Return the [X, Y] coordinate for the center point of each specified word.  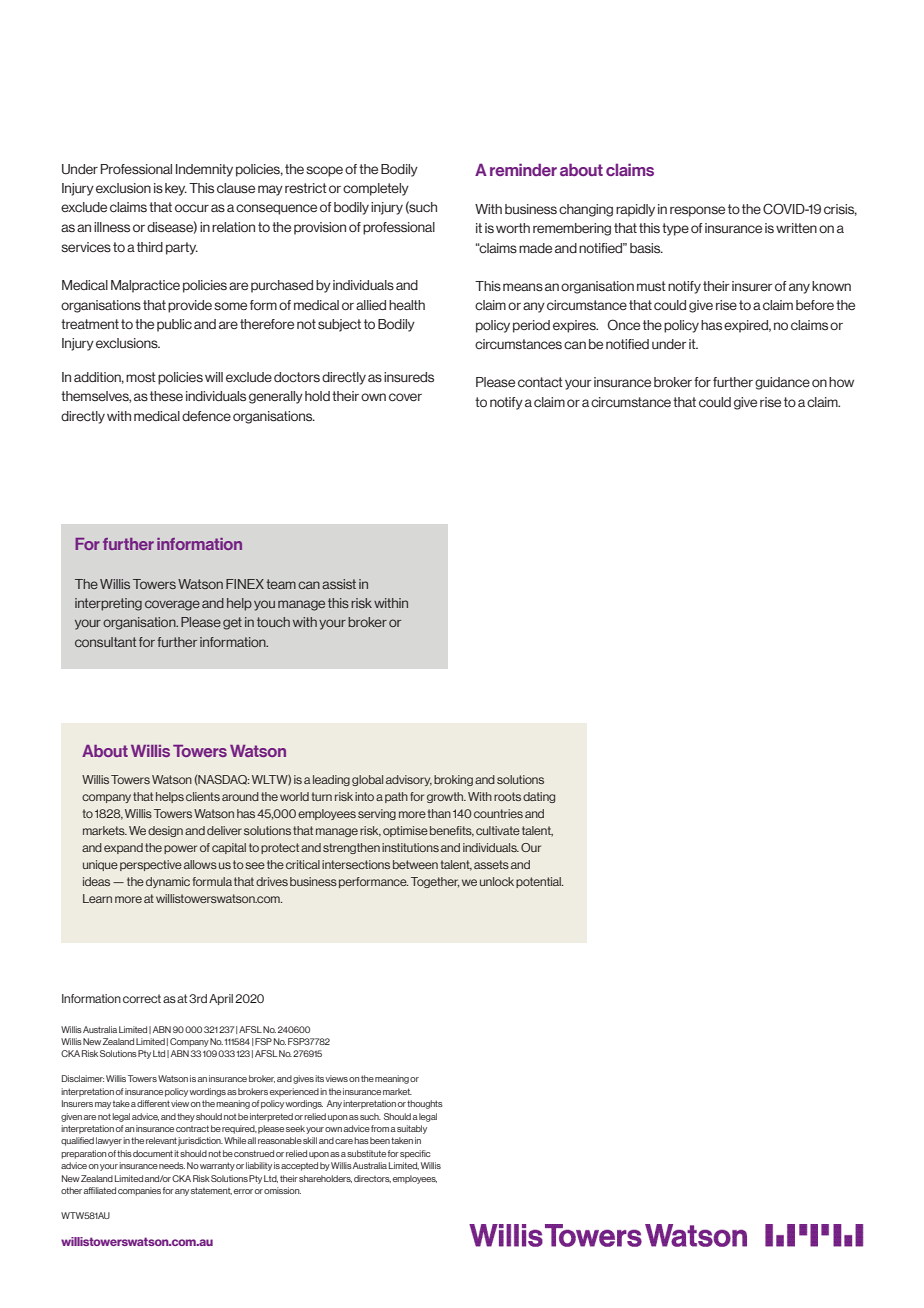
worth [513, 228]
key [176, 189]
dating [539, 797]
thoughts [425, 1104]
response [697, 211]
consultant [105, 642]
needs [172, 1165]
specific [415, 1154]
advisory [409, 780]
